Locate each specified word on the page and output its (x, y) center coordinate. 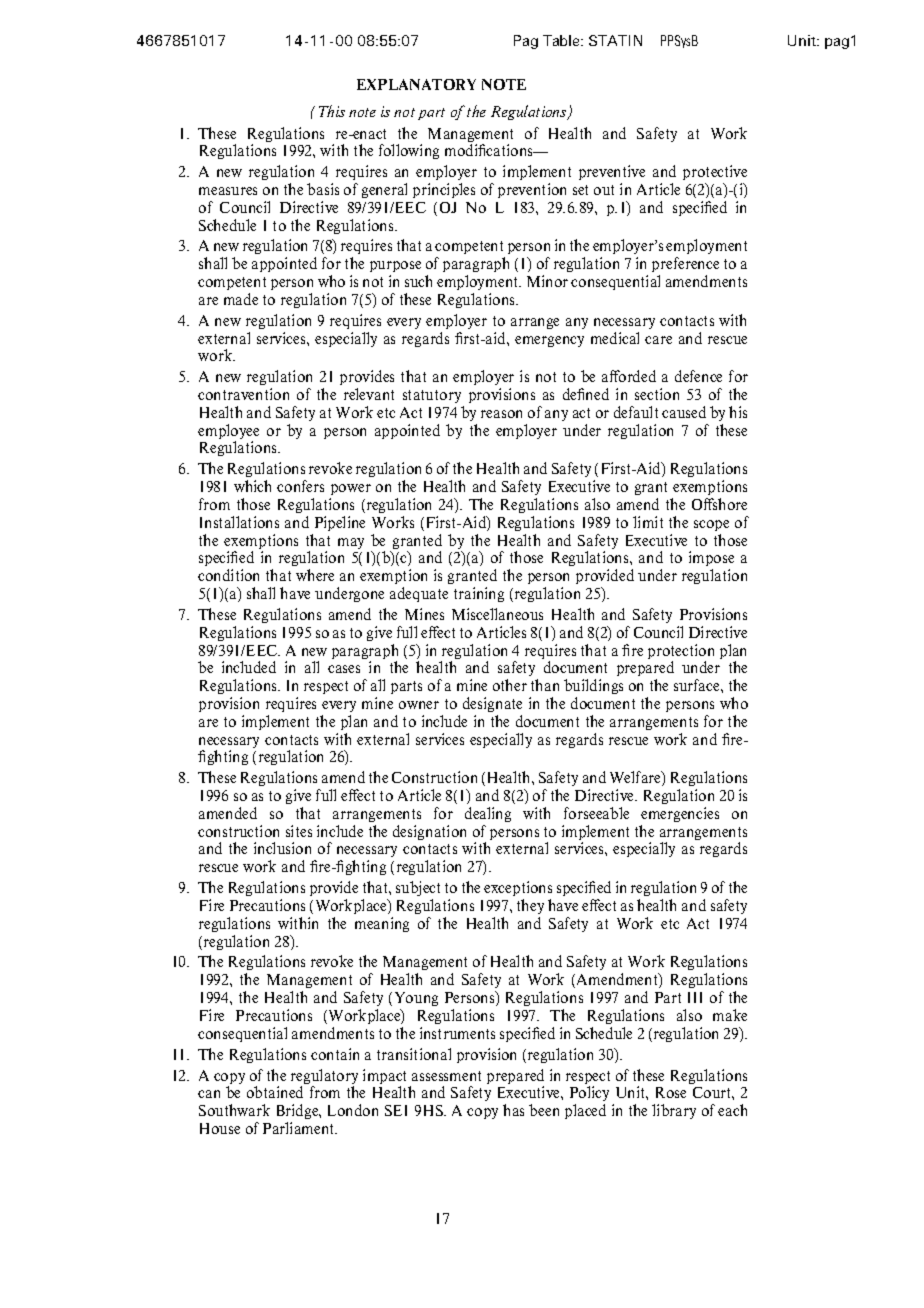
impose (711, 560)
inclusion (282, 848)
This (332, 111)
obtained (275, 1092)
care (658, 340)
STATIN (615, 40)
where (315, 575)
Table (563, 40)
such (418, 281)
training (479, 594)
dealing (488, 814)
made (241, 299)
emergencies (680, 814)
